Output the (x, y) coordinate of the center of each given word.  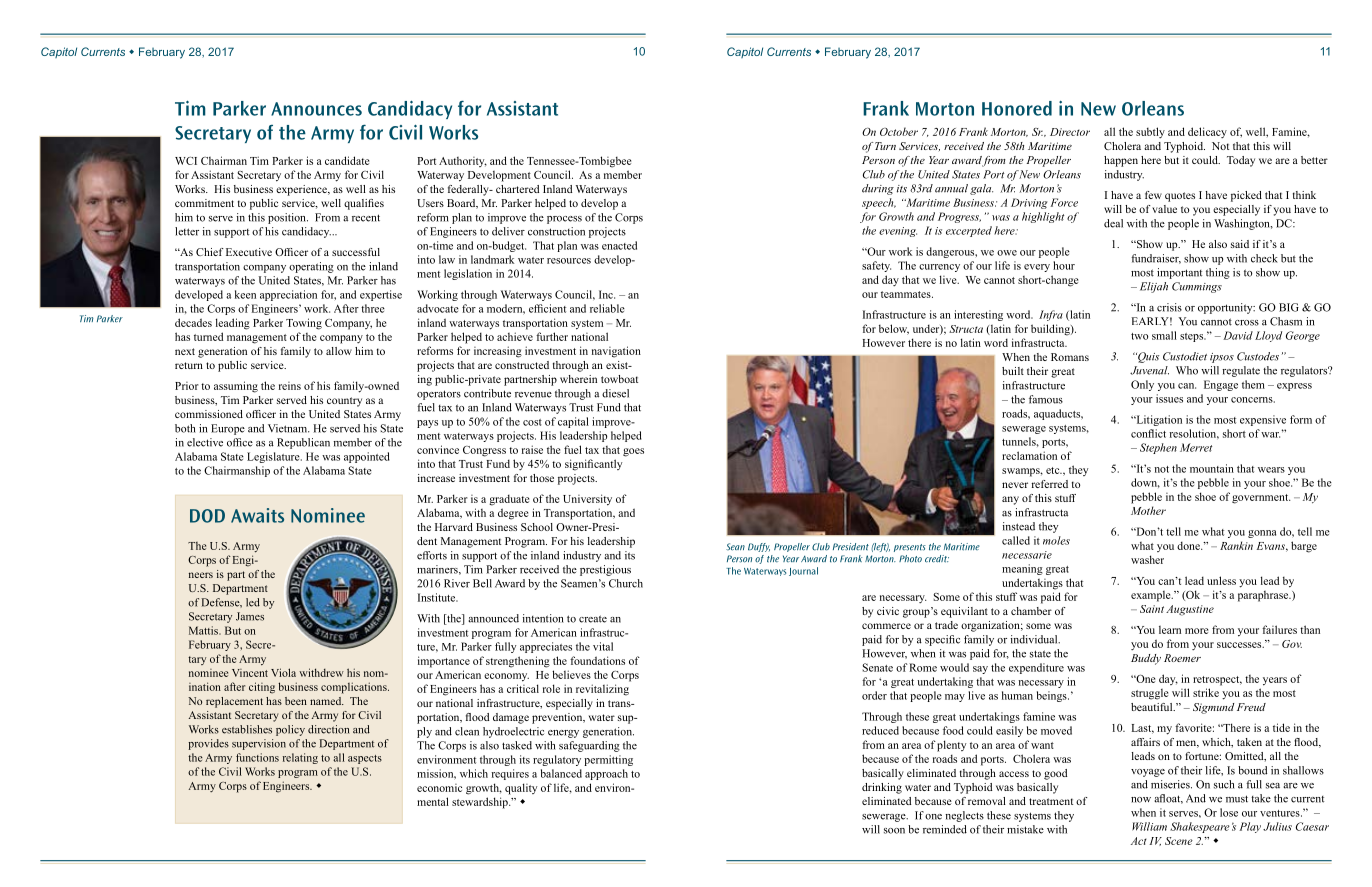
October (899, 131)
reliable (607, 308)
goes (633, 452)
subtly (1150, 132)
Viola (283, 672)
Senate (877, 667)
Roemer (1182, 658)
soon (894, 831)
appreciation (288, 295)
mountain (1212, 468)
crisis (1169, 307)
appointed (367, 457)
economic (439, 788)
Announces (316, 109)
